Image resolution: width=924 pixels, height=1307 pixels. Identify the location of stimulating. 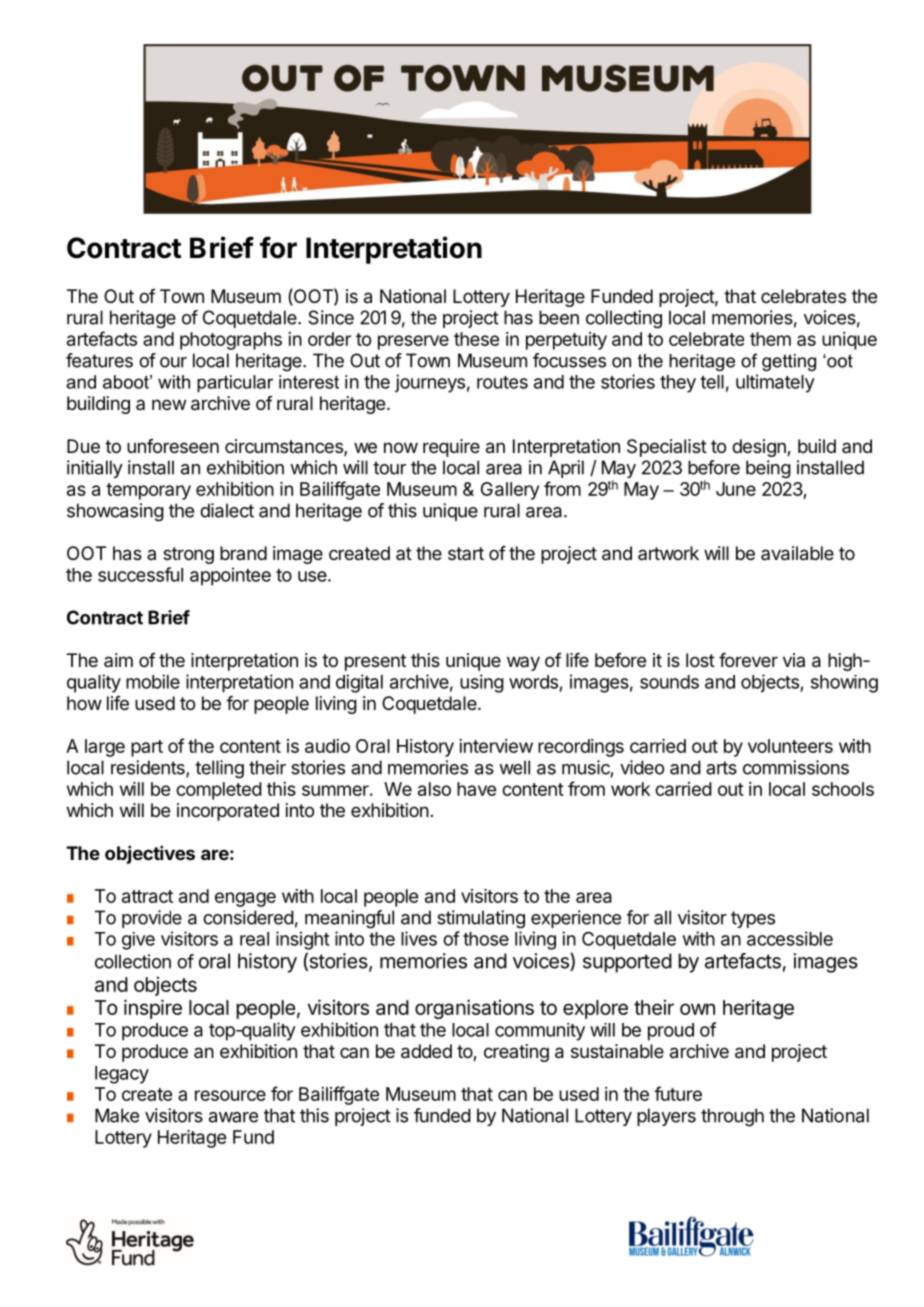
(481, 919).
